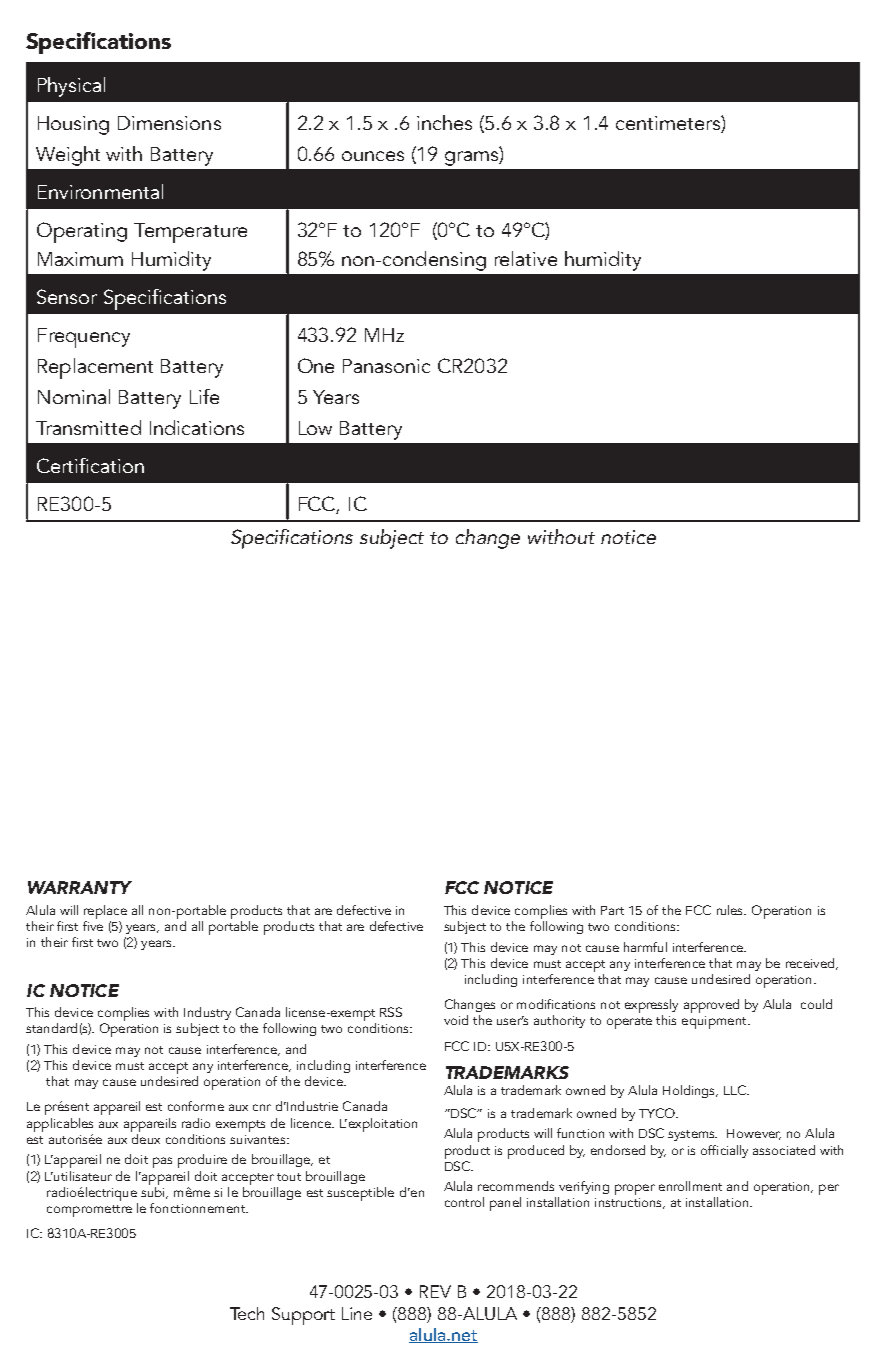 This screenshot has width=887, height=1372. I want to click on inches, so click(444, 122).
